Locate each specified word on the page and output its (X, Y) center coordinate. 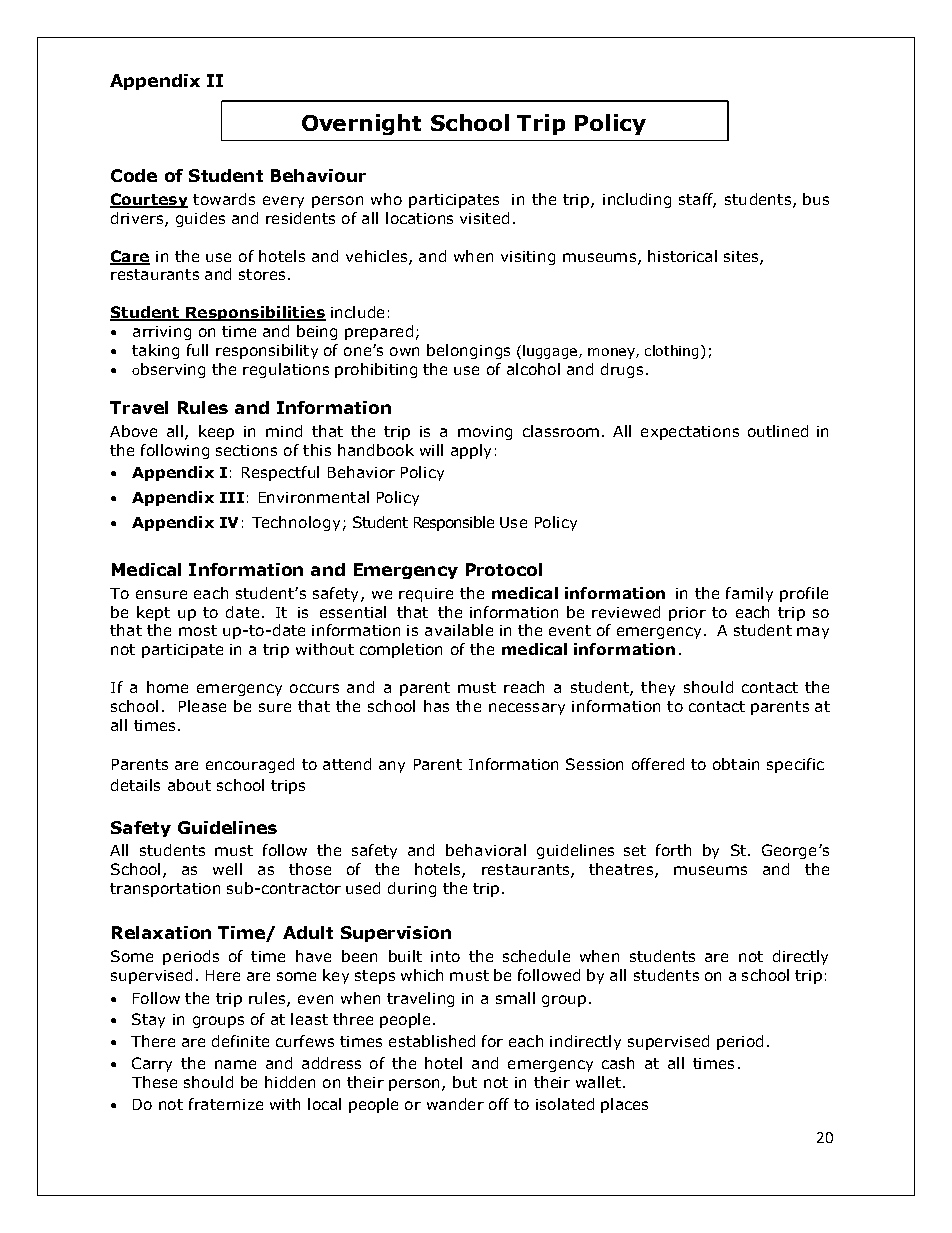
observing (168, 370)
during (412, 889)
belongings (468, 351)
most (198, 630)
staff (697, 200)
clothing (671, 352)
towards (224, 199)
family (749, 594)
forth (673, 850)
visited (484, 218)
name (235, 1064)
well (227, 869)
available (459, 630)
